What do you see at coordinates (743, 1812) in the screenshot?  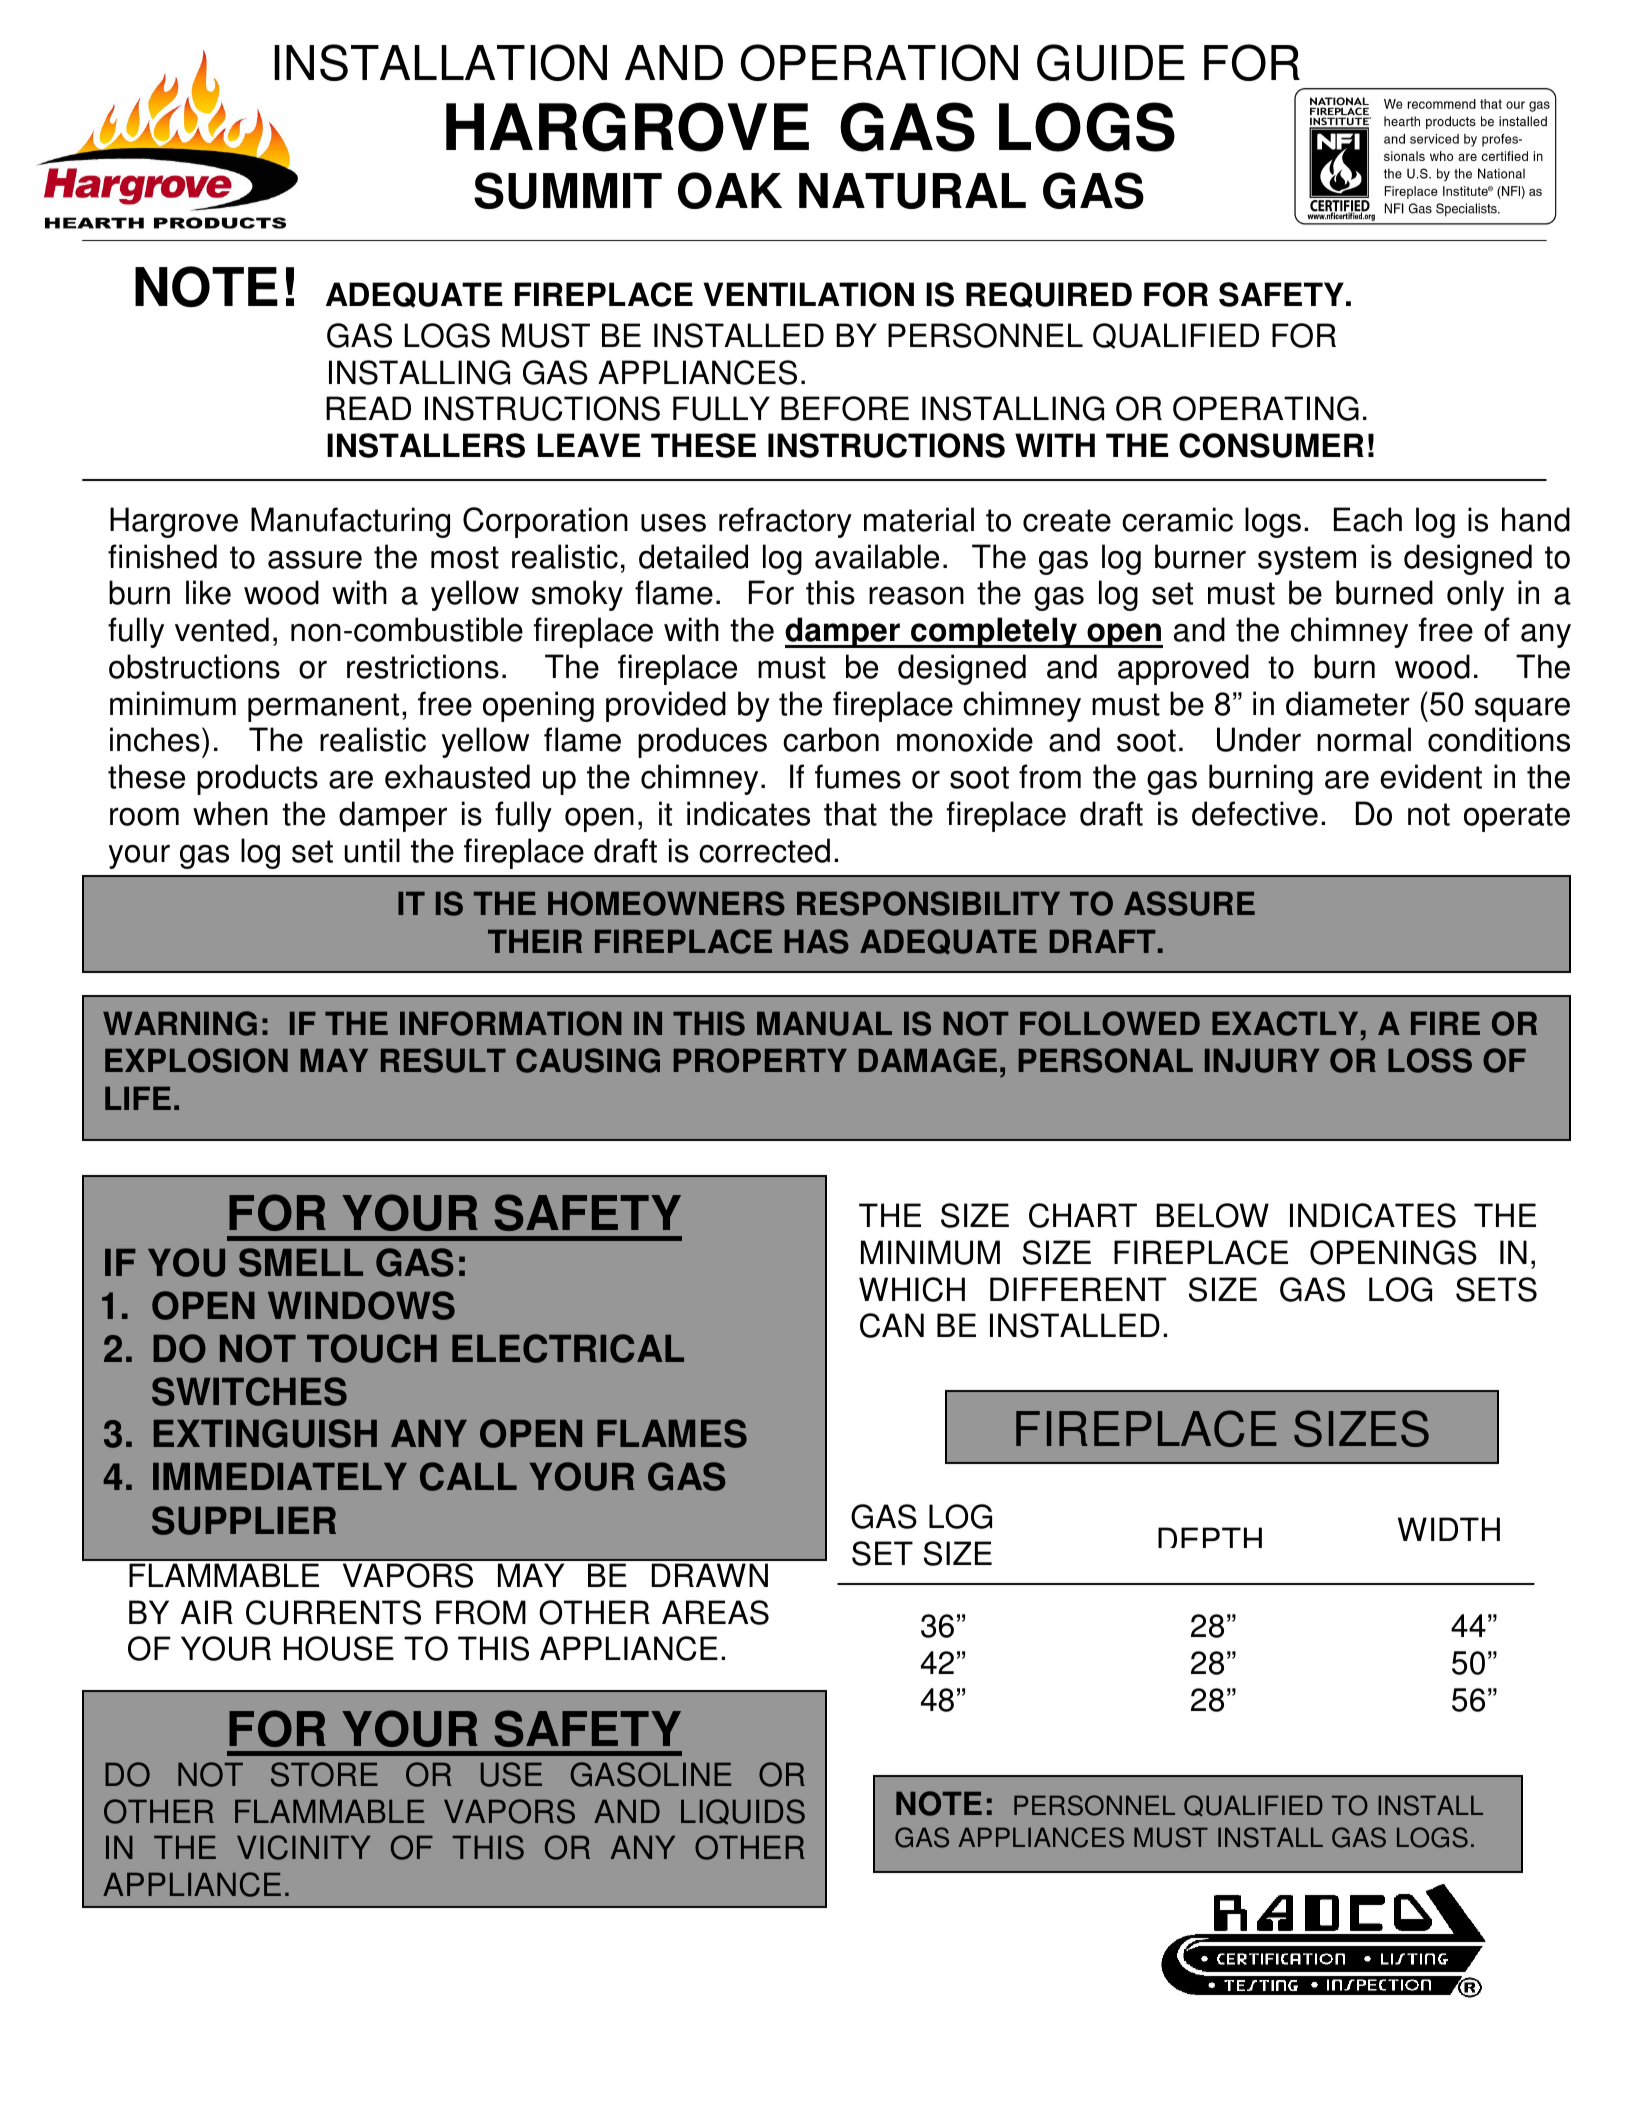 I see `LIQUIDS` at bounding box center [743, 1812].
